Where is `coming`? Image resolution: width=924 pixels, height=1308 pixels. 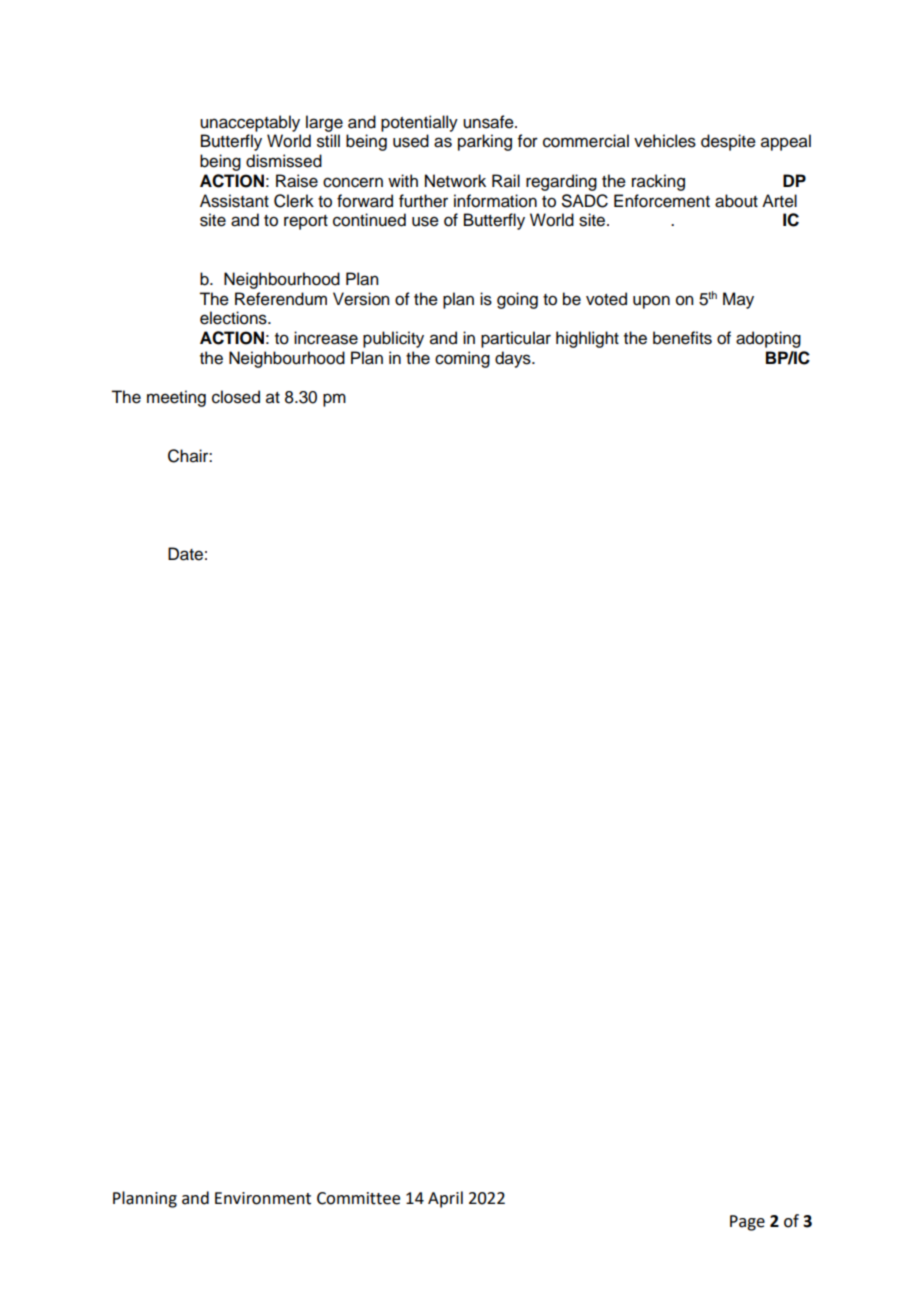 coming is located at coordinates (462, 359).
